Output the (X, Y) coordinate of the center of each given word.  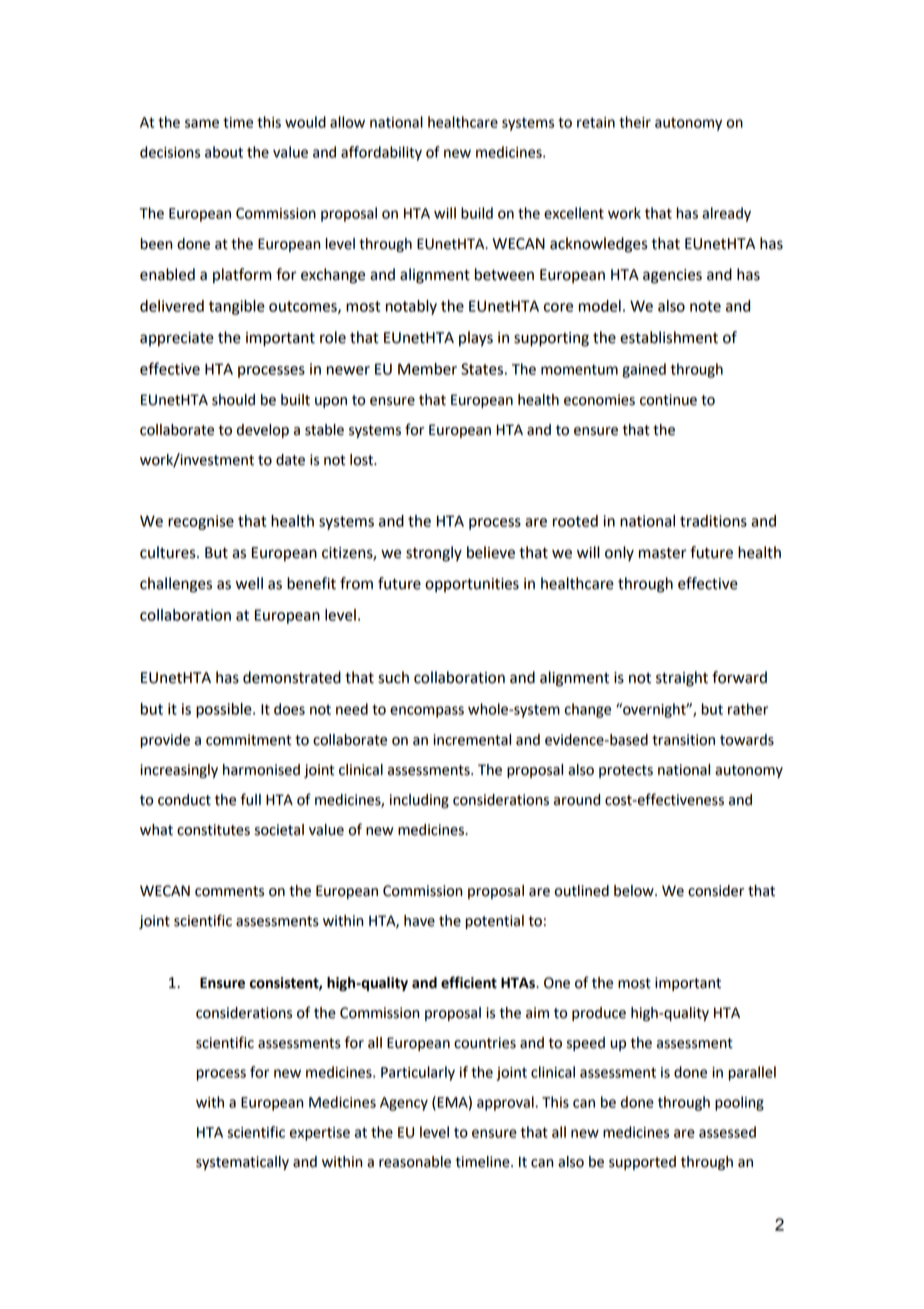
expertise (320, 1134)
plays (476, 339)
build (477, 213)
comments (229, 891)
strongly (434, 554)
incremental (472, 740)
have (419, 921)
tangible (237, 307)
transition (683, 740)
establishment (669, 337)
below (635, 891)
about (224, 152)
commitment (248, 740)
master (663, 553)
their (635, 122)
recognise (201, 522)
